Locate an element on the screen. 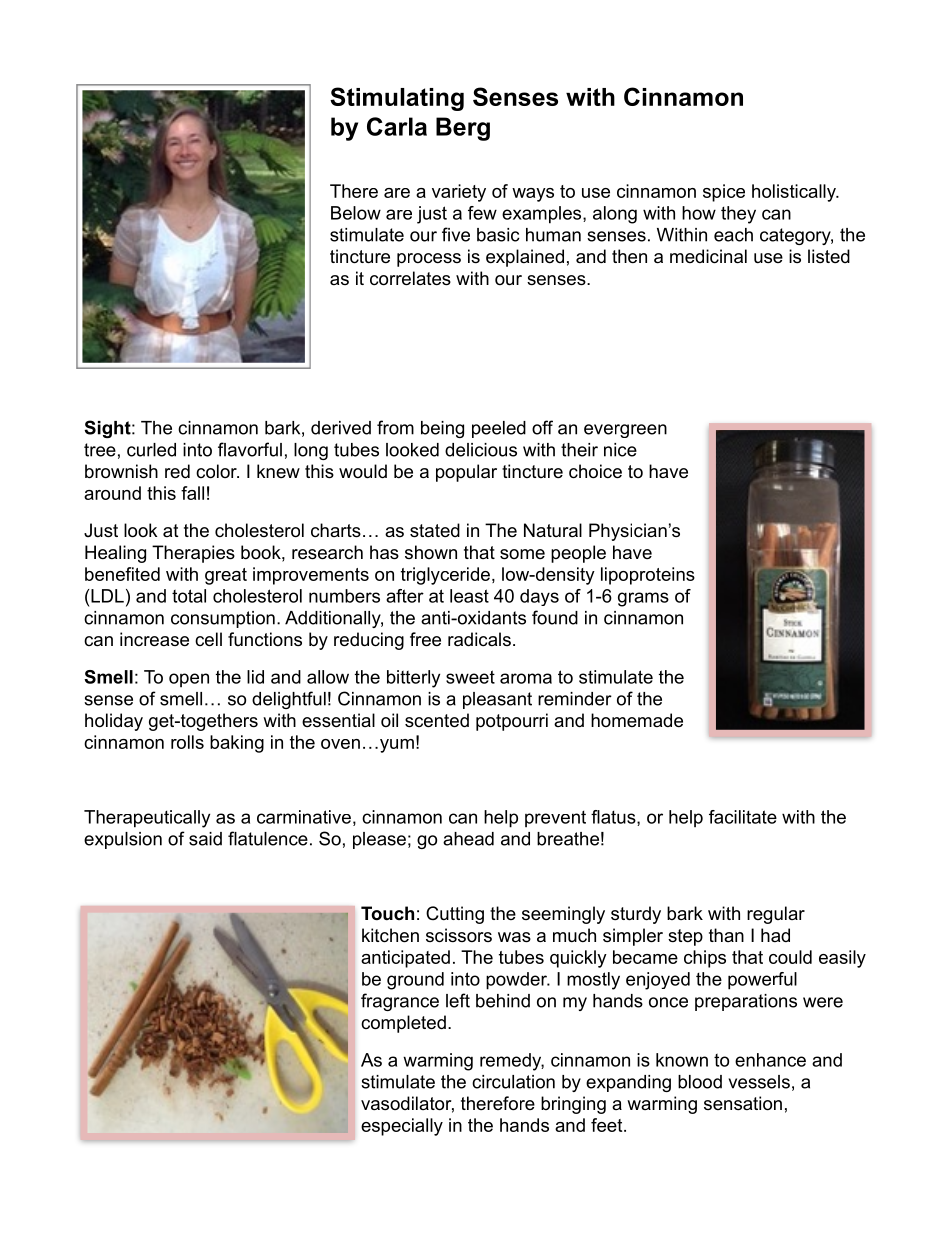 This screenshot has height=1233, width=952. Berg is located at coordinates (463, 129).
